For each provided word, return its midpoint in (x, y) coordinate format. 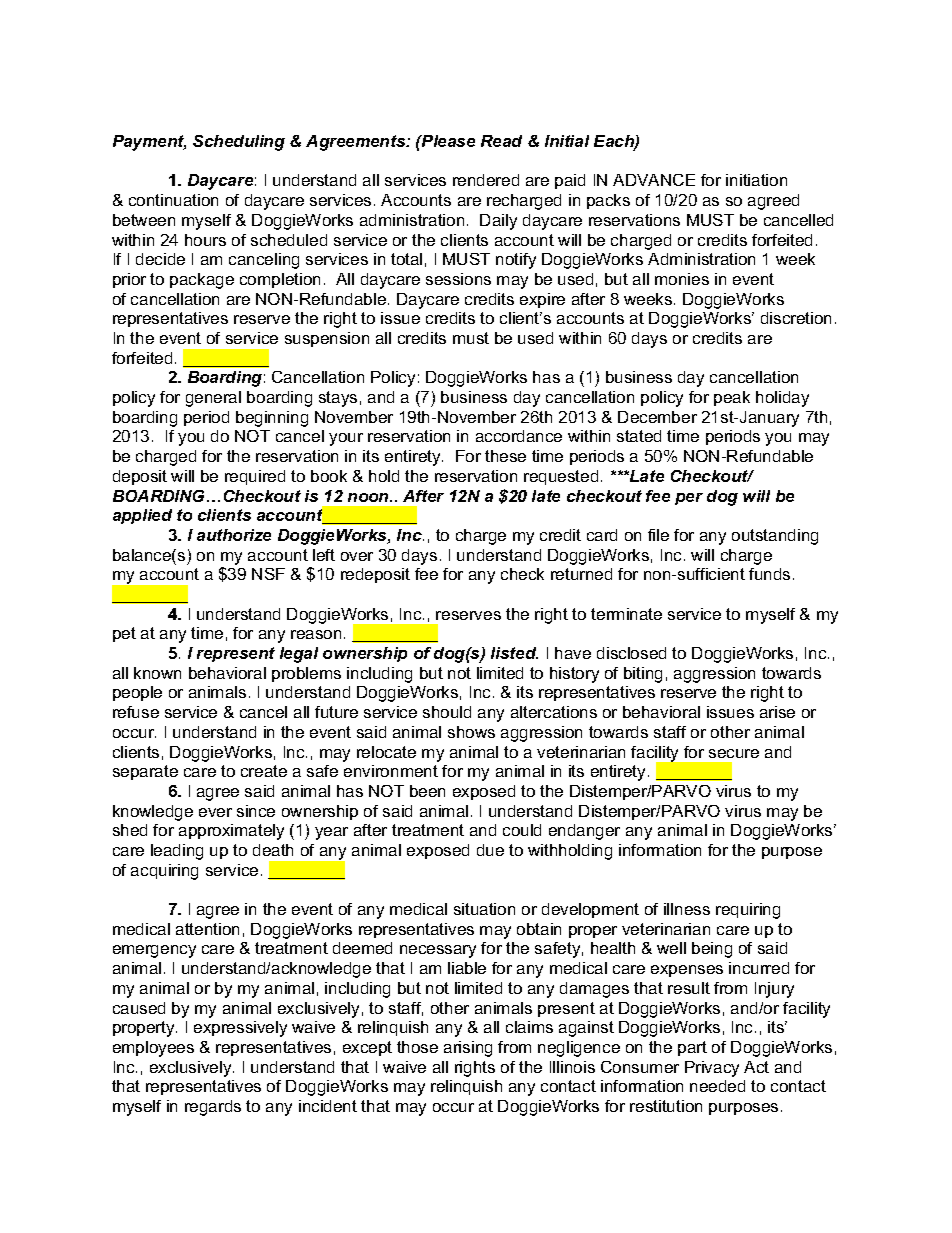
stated (639, 436)
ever (215, 812)
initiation (756, 180)
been (427, 791)
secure (734, 753)
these (505, 456)
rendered (486, 180)
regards (213, 1108)
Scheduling (239, 143)
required (255, 477)
